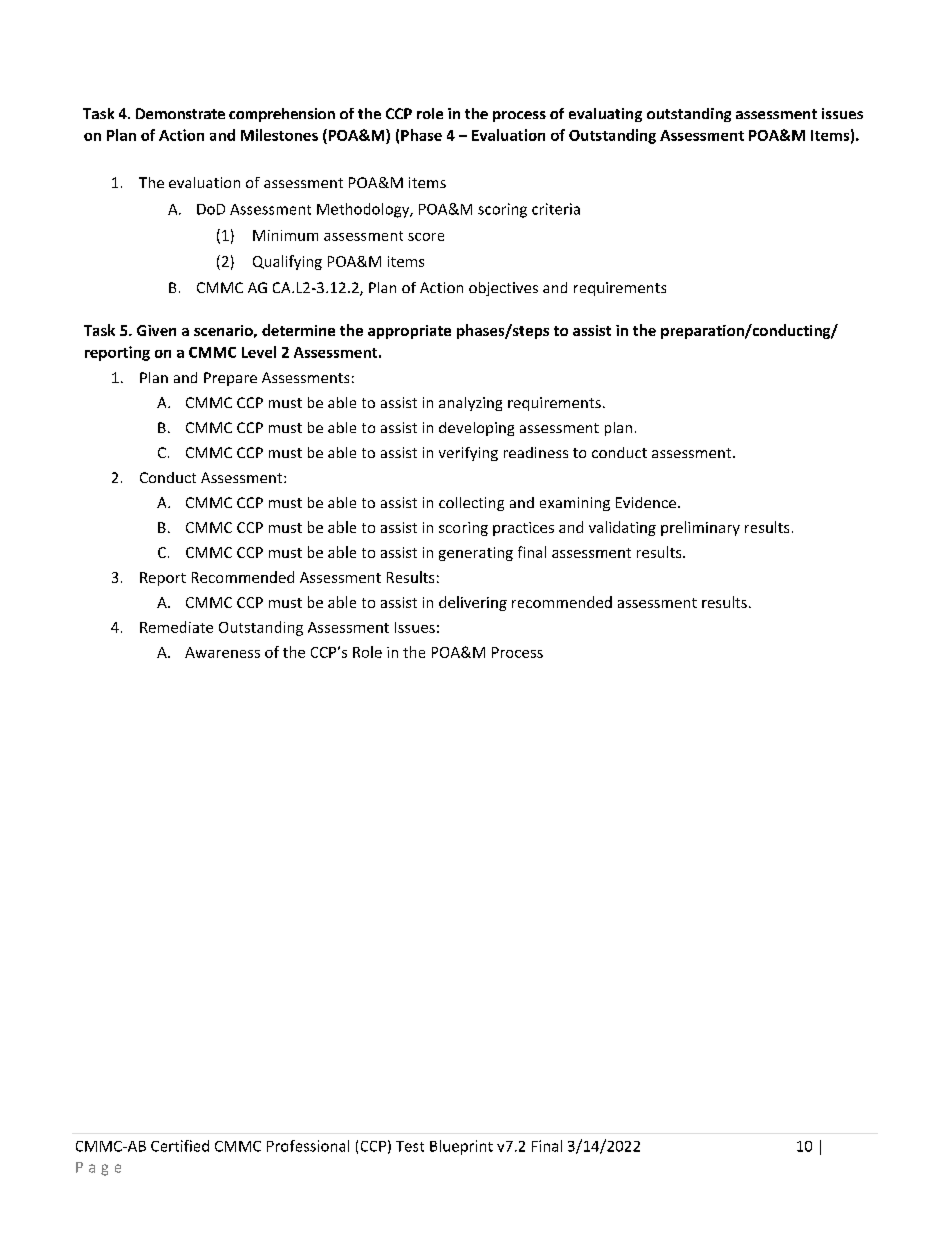  I want to click on Remediate, so click(176, 627).
